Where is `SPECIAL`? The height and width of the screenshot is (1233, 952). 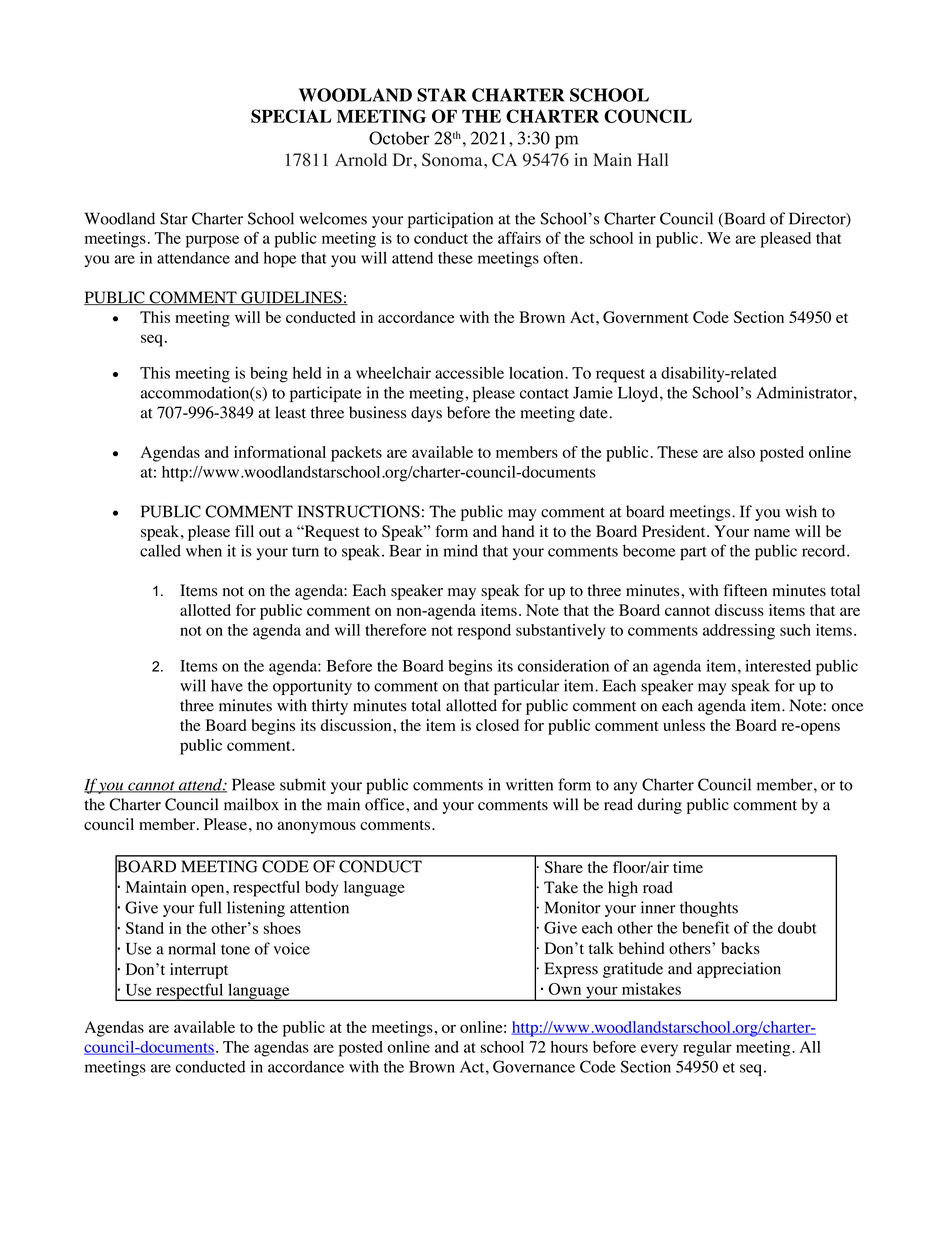
SPECIAL is located at coordinates (291, 116).
